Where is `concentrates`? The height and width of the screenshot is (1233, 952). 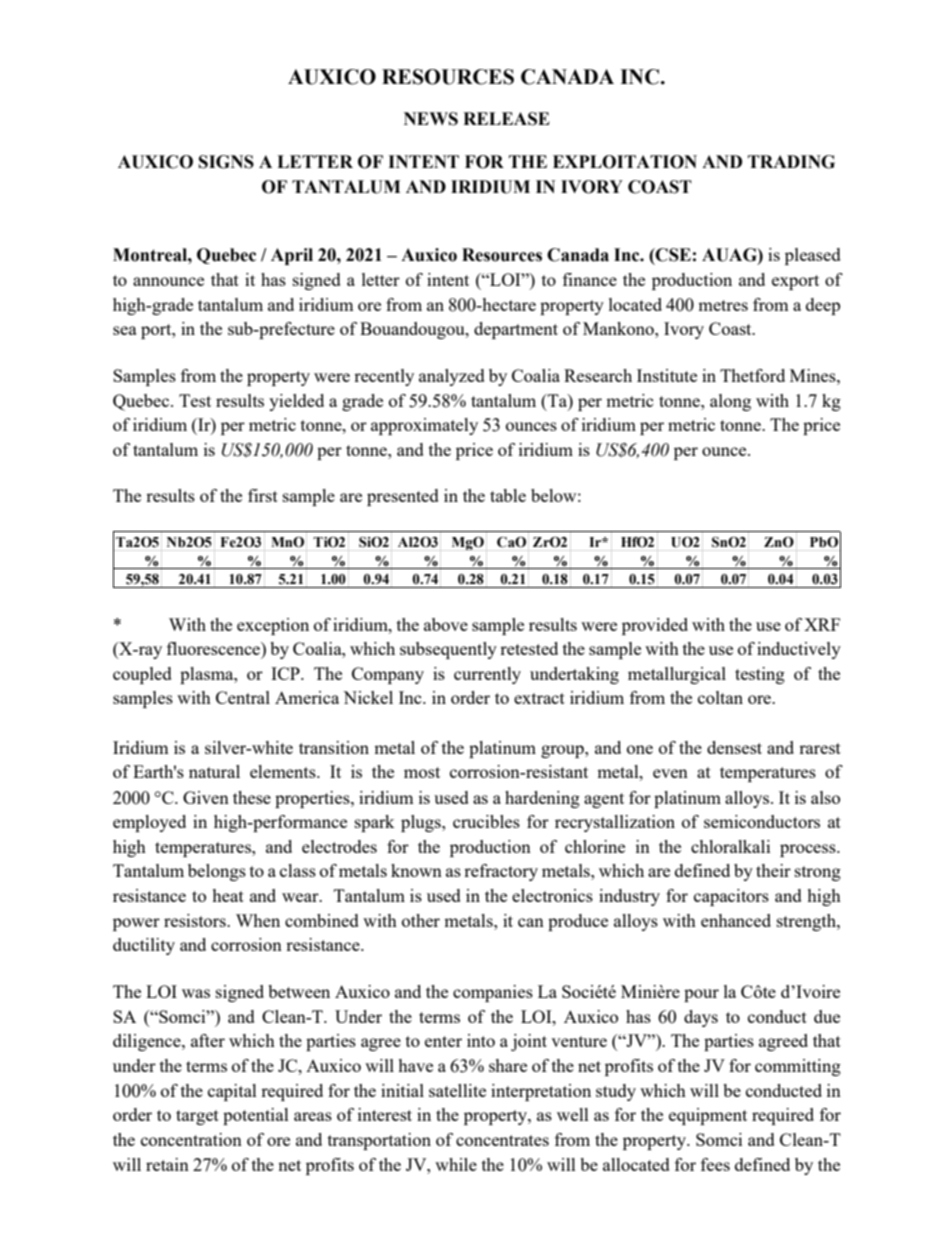 concentrates is located at coordinates (502, 1140).
